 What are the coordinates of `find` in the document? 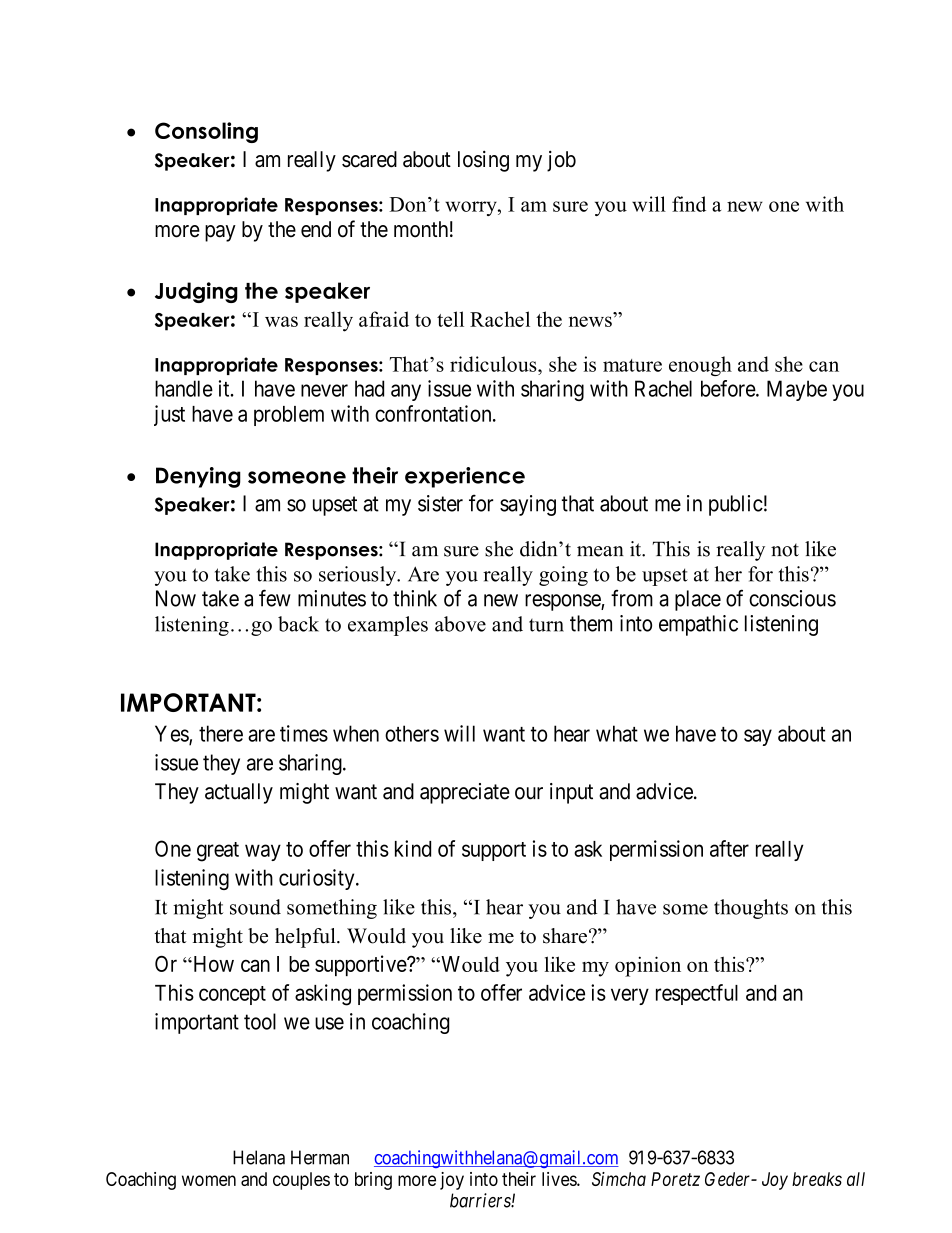 It's located at (689, 204).
